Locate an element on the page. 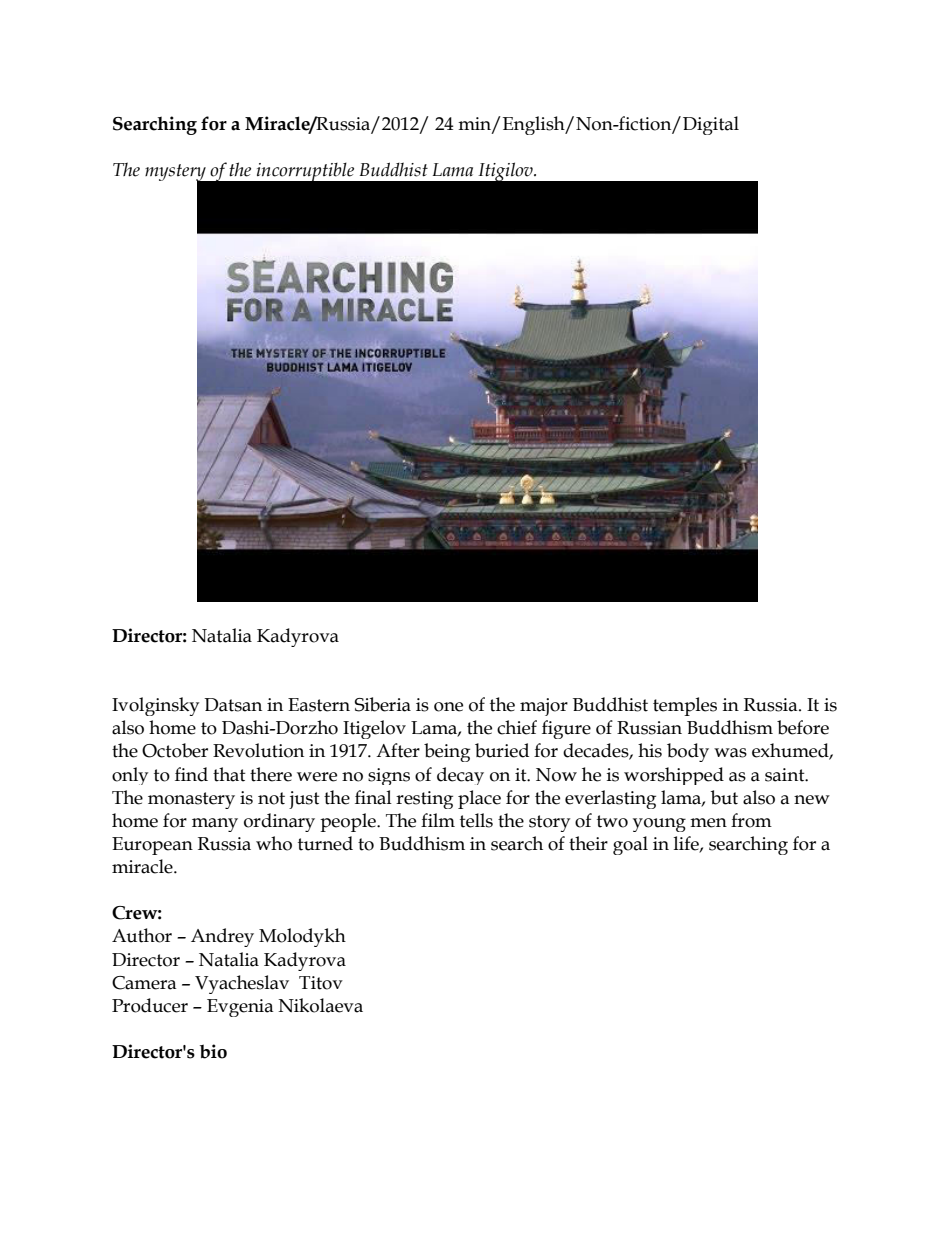  goal is located at coordinates (630, 845).
